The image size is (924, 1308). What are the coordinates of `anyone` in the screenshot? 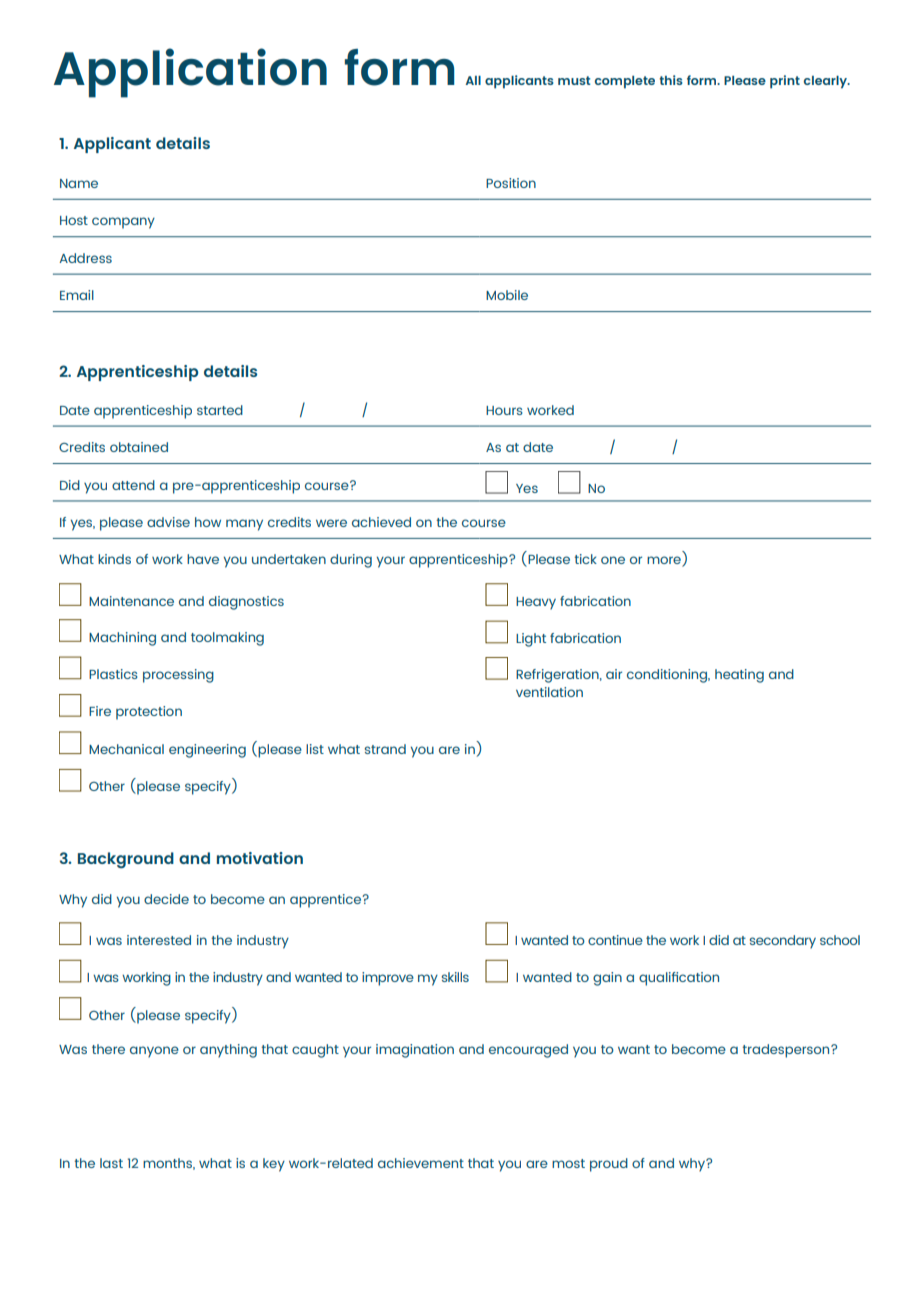 It's located at (154, 1052).
